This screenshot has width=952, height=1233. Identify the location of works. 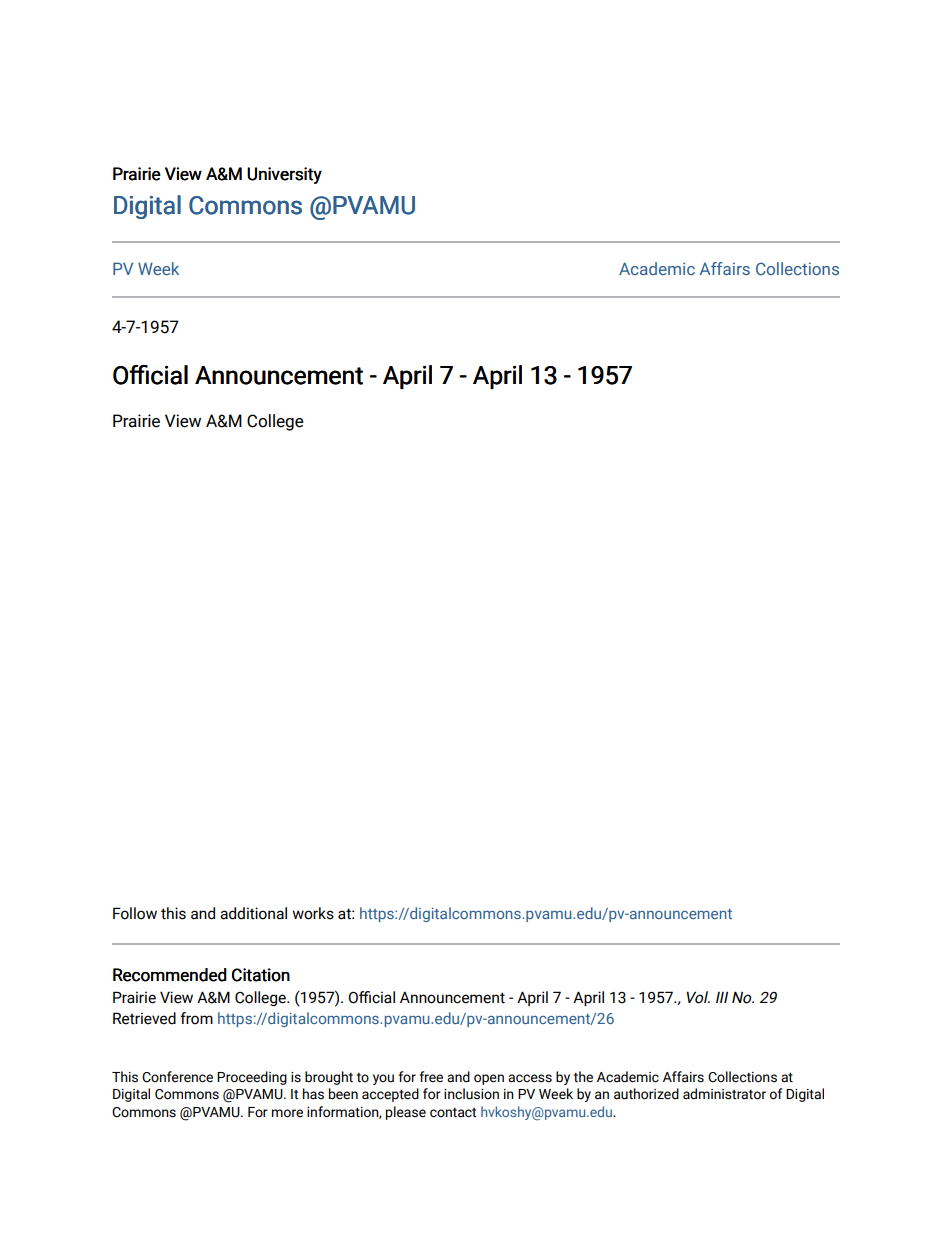
(313, 913).
